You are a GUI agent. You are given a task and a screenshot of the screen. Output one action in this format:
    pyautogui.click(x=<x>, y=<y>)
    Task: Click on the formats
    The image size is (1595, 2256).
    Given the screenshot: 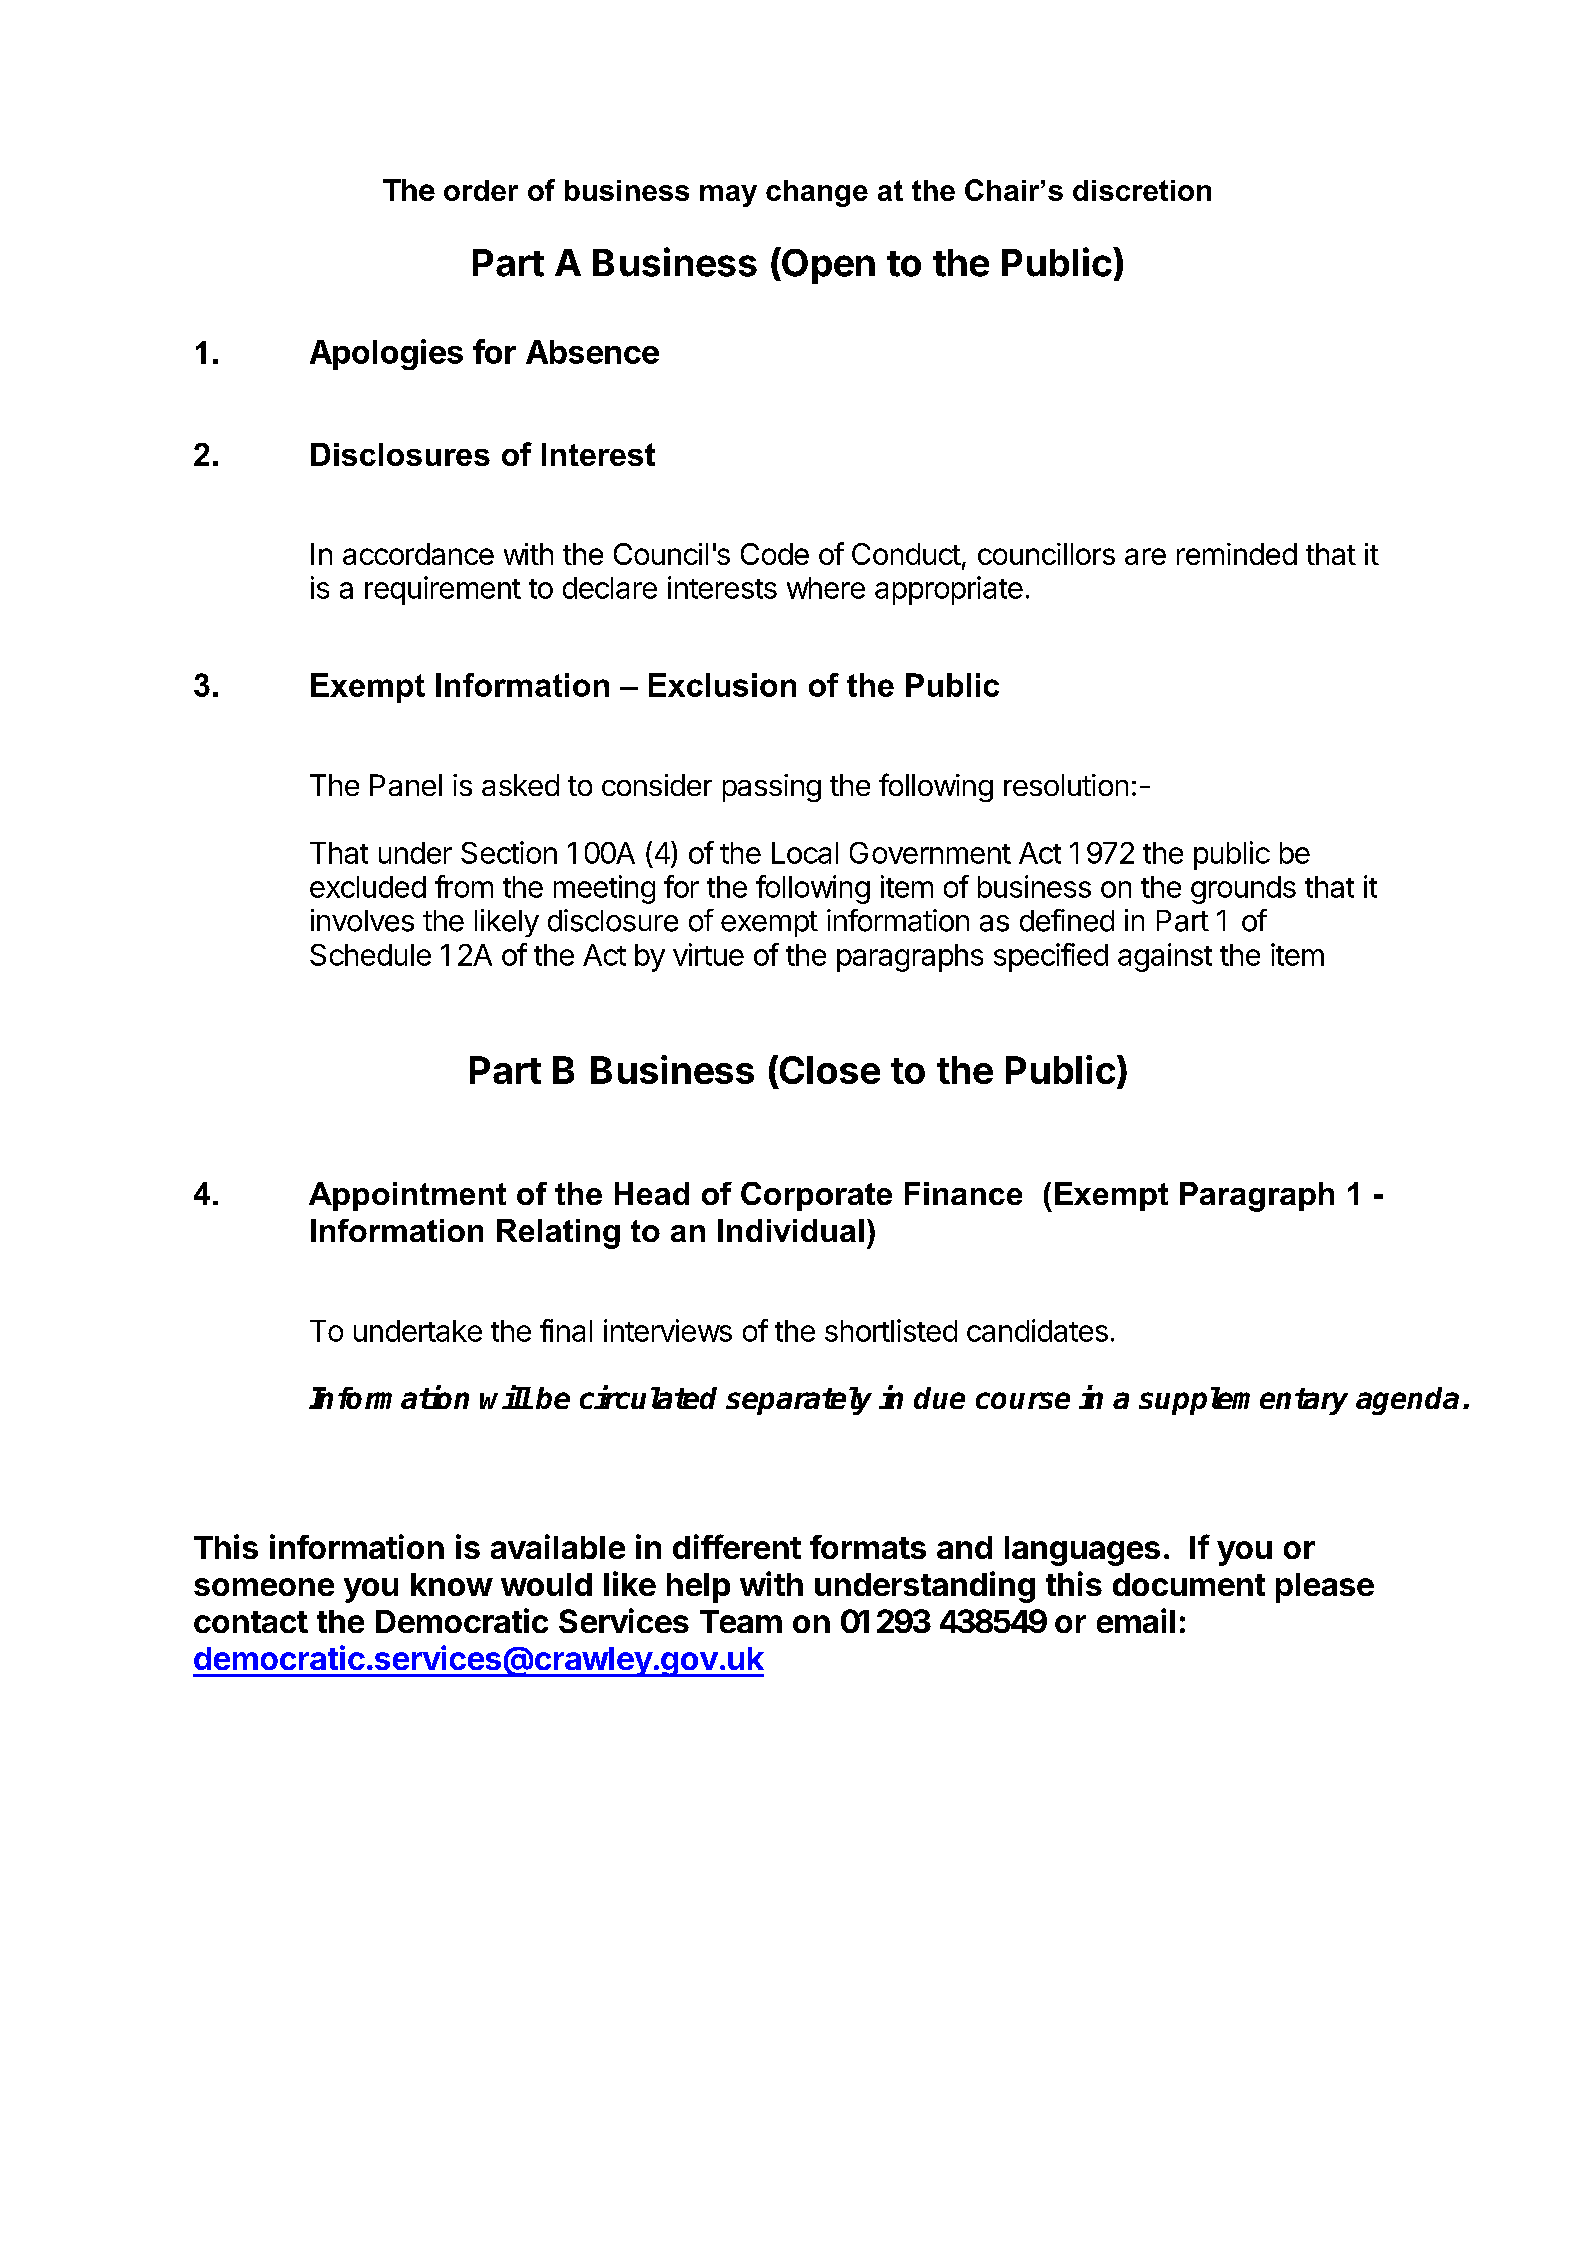 What is the action you would take?
    pyautogui.click(x=868, y=1547)
